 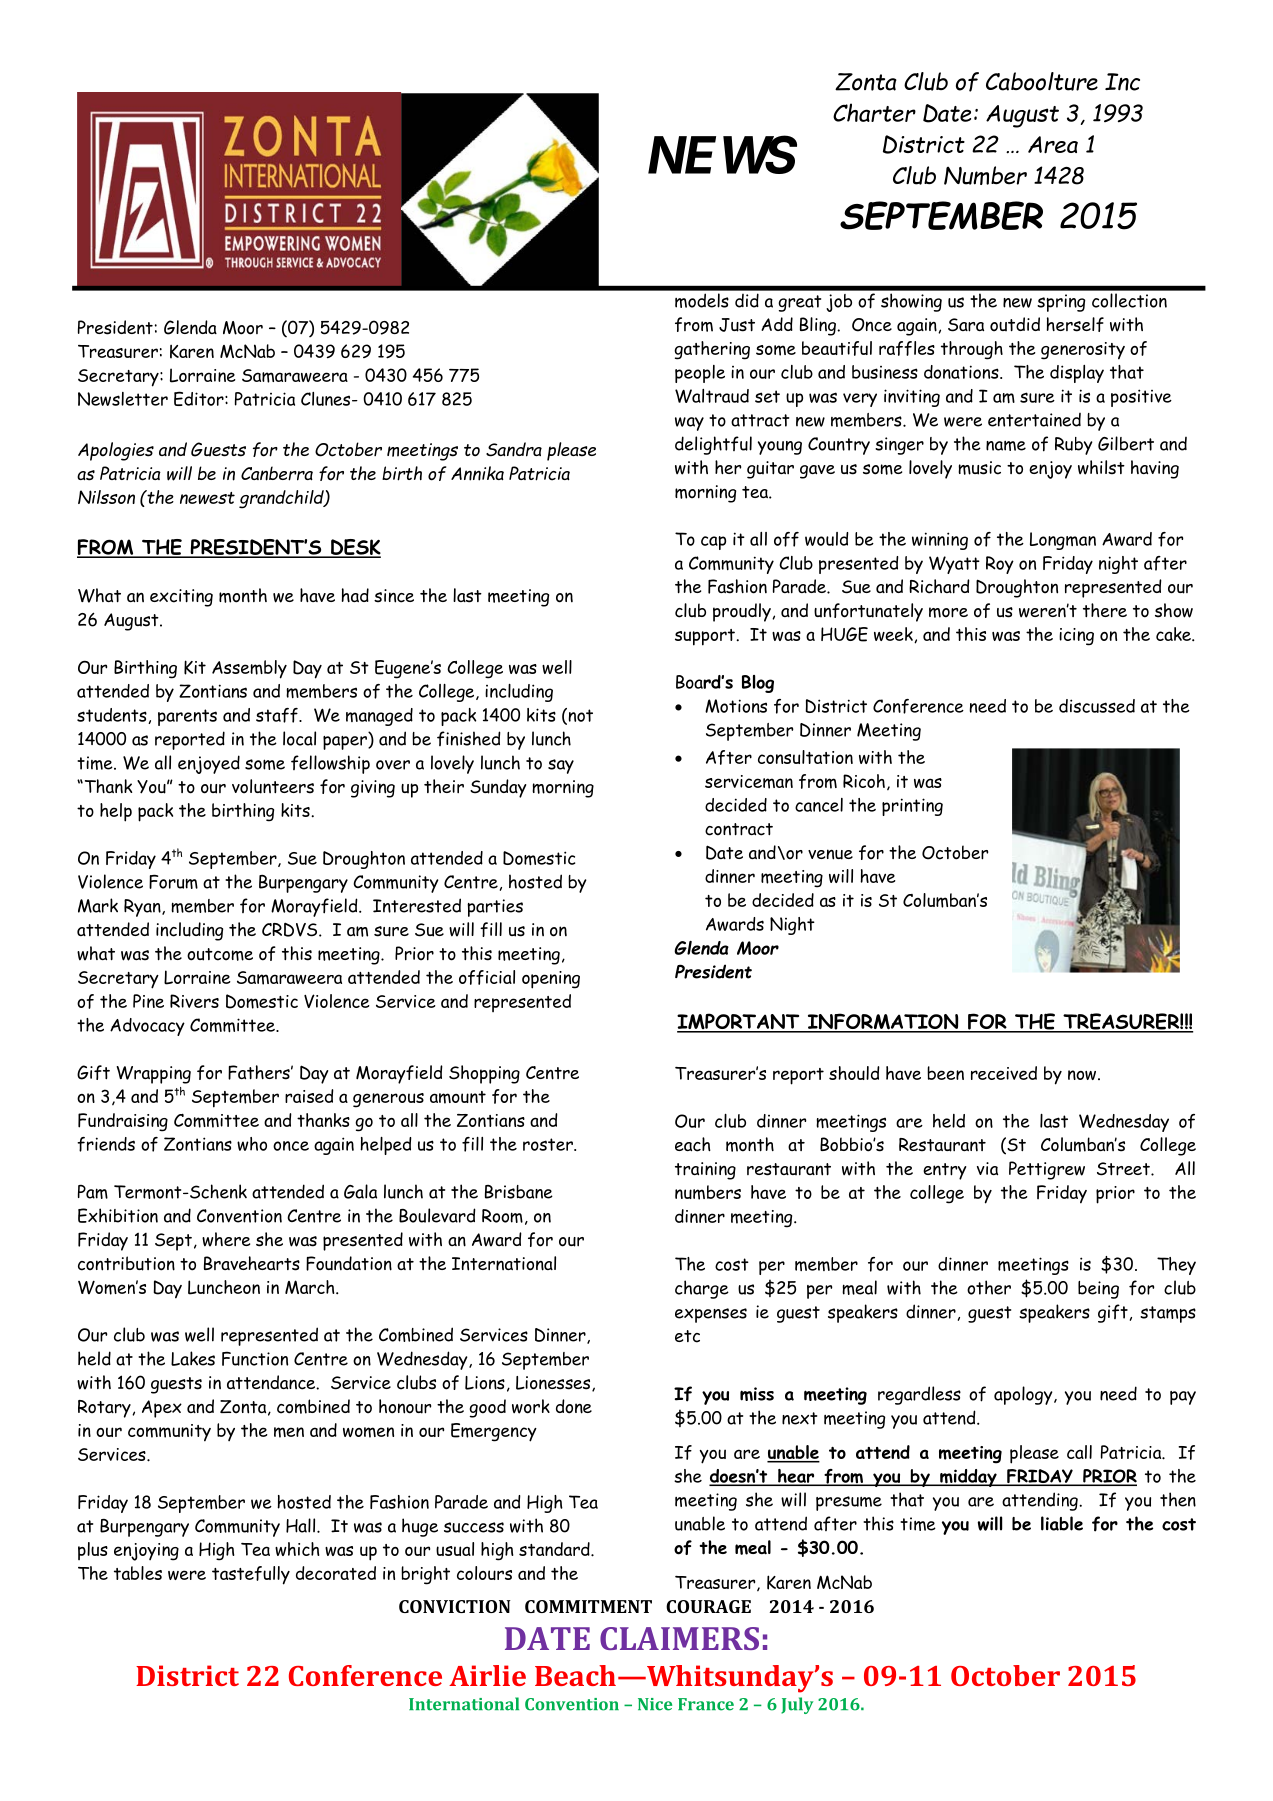 What do you see at coordinates (655, 1704) in the screenshot?
I see `Nice` at bounding box center [655, 1704].
